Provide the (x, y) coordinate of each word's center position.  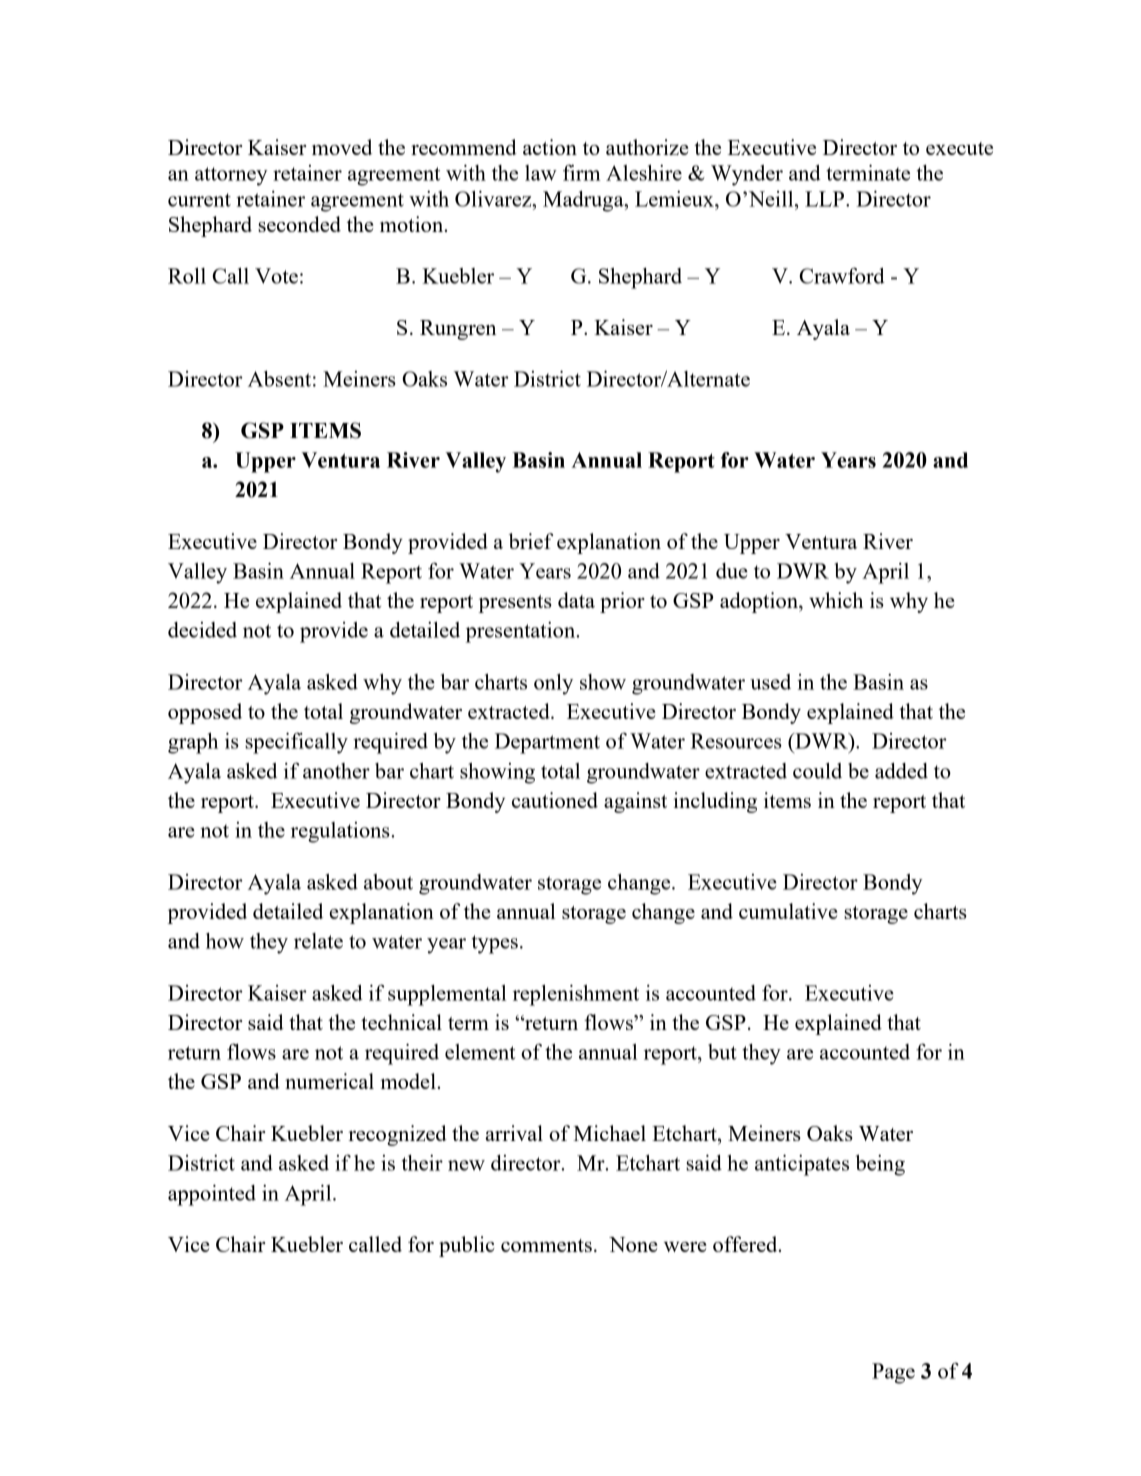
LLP (826, 199)
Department (547, 743)
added (901, 771)
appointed (212, 1195)
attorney (231, 176)
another (336, 771)
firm (582, 172)
